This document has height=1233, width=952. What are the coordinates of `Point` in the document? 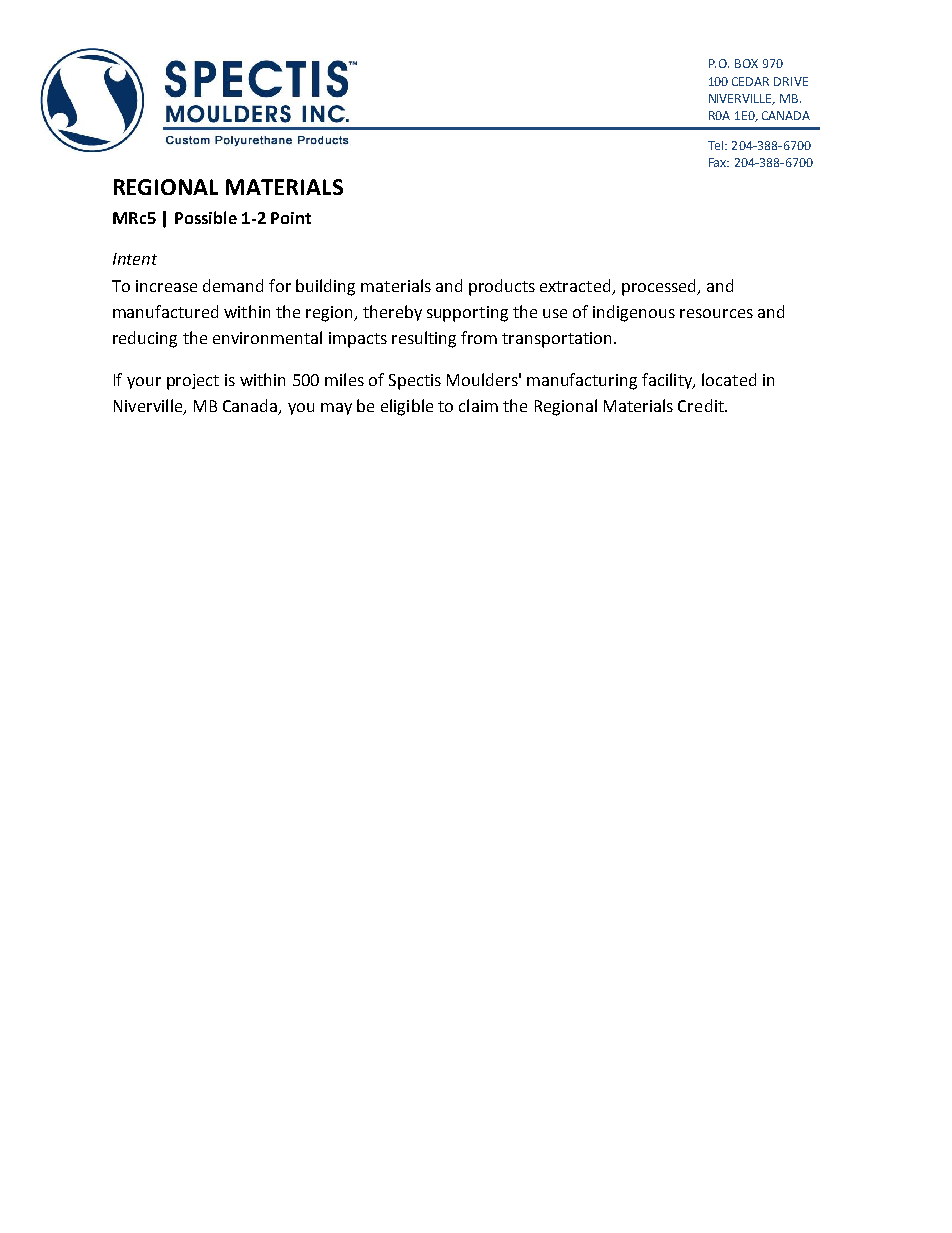 It's located at (291, 218).
